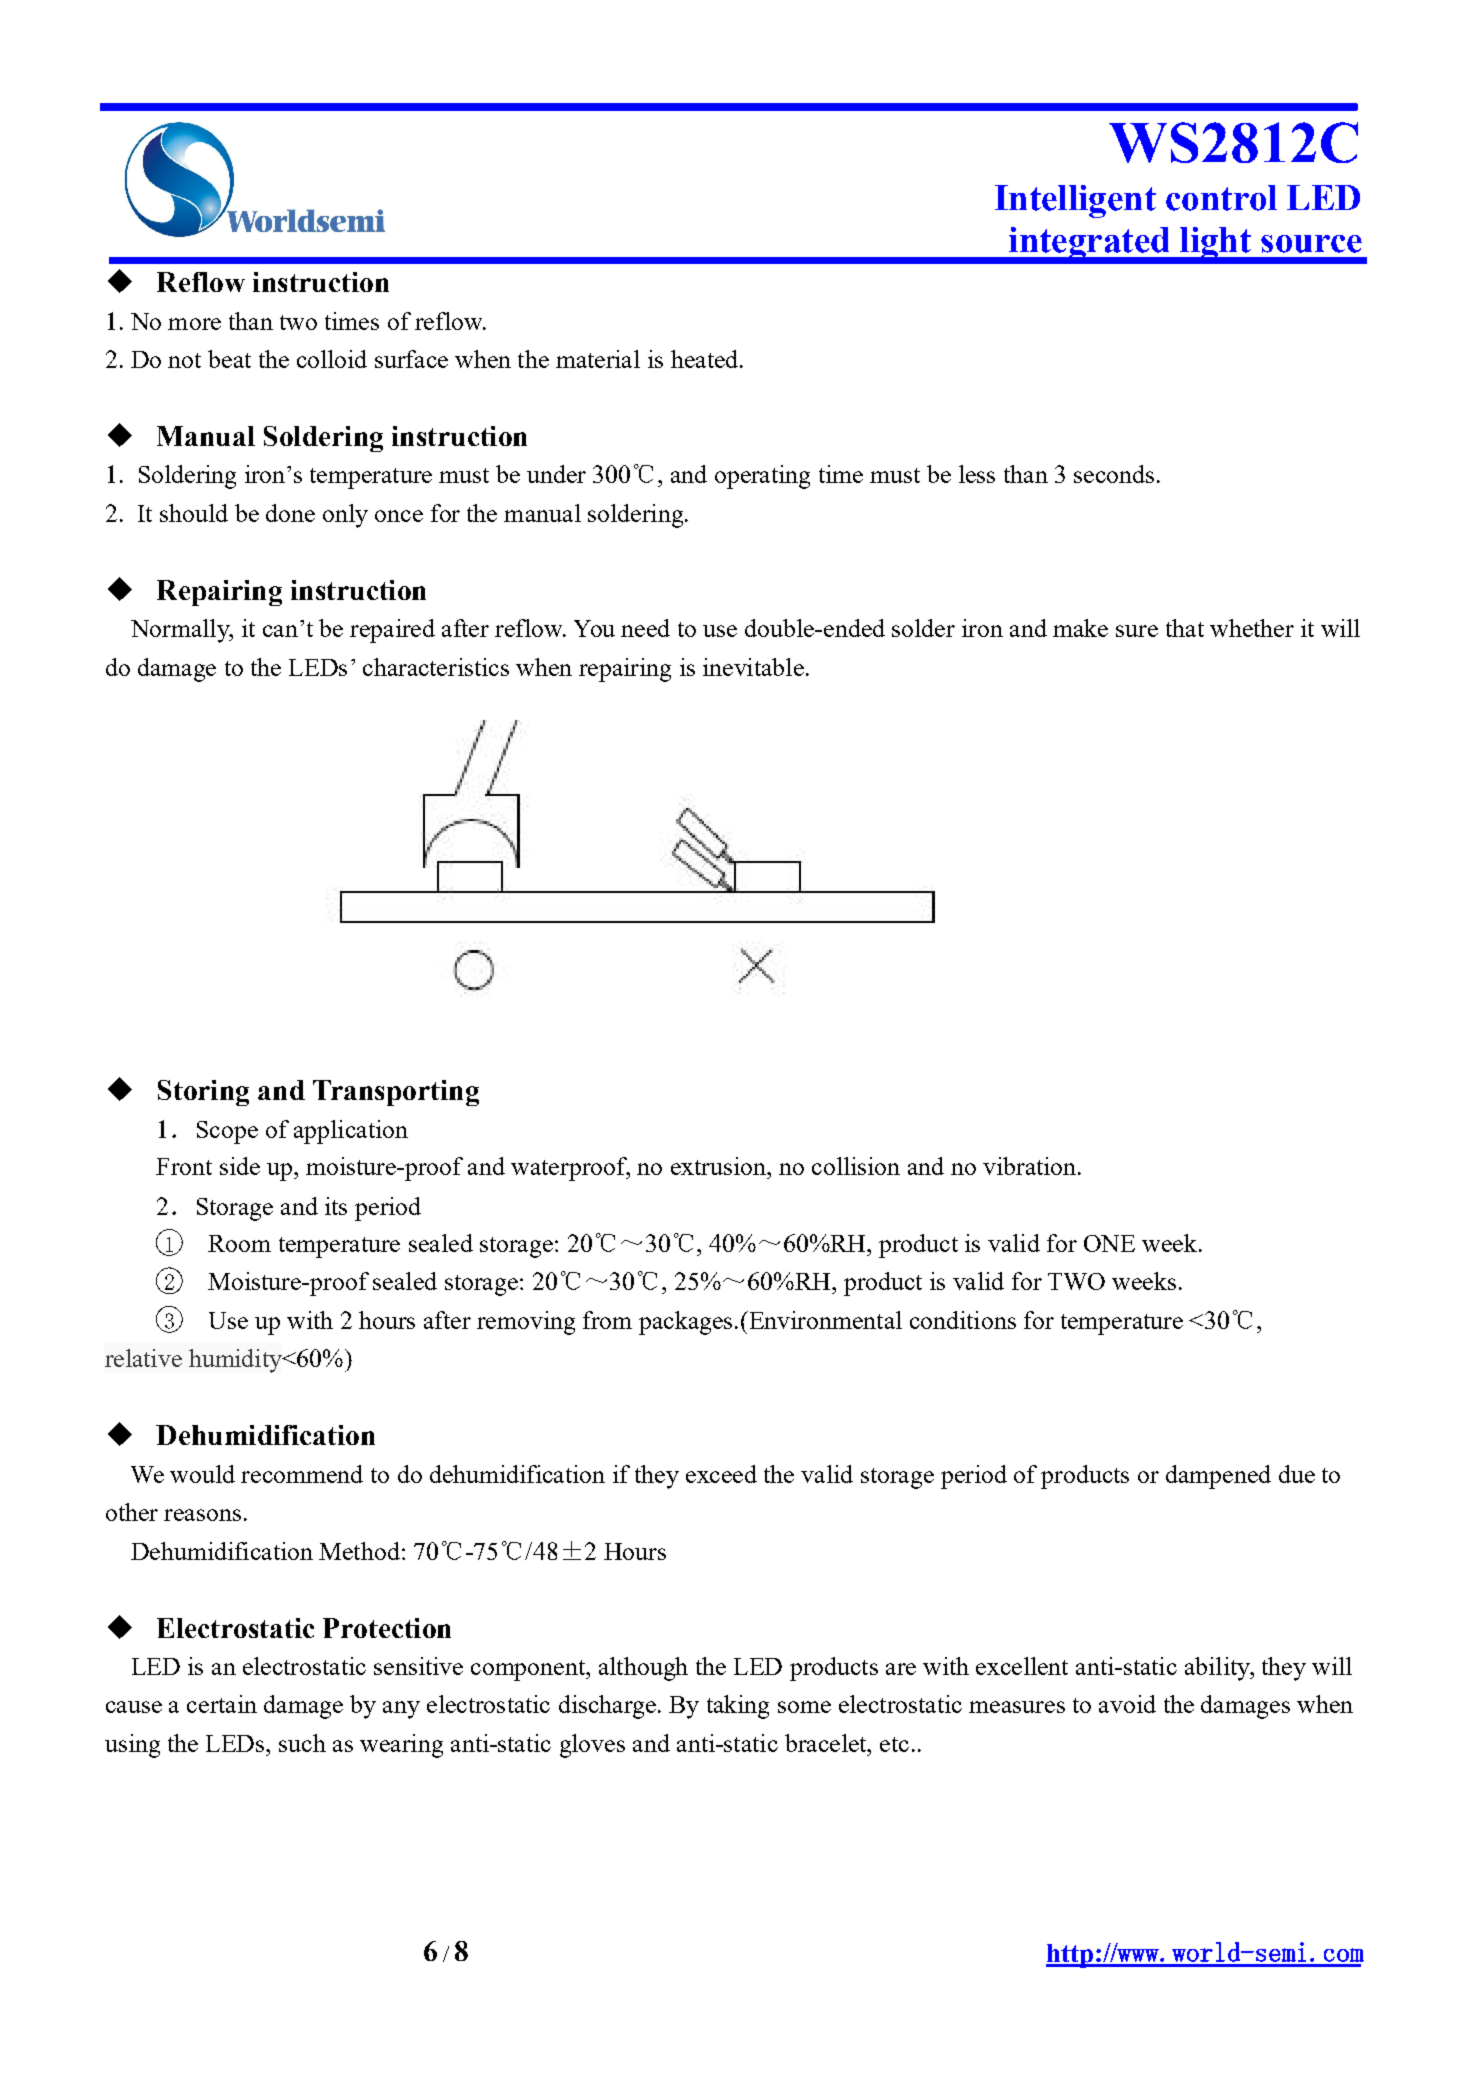 The height and width of the screenshot is (2074, 1466). I want to click on more, so click(194, 324).
